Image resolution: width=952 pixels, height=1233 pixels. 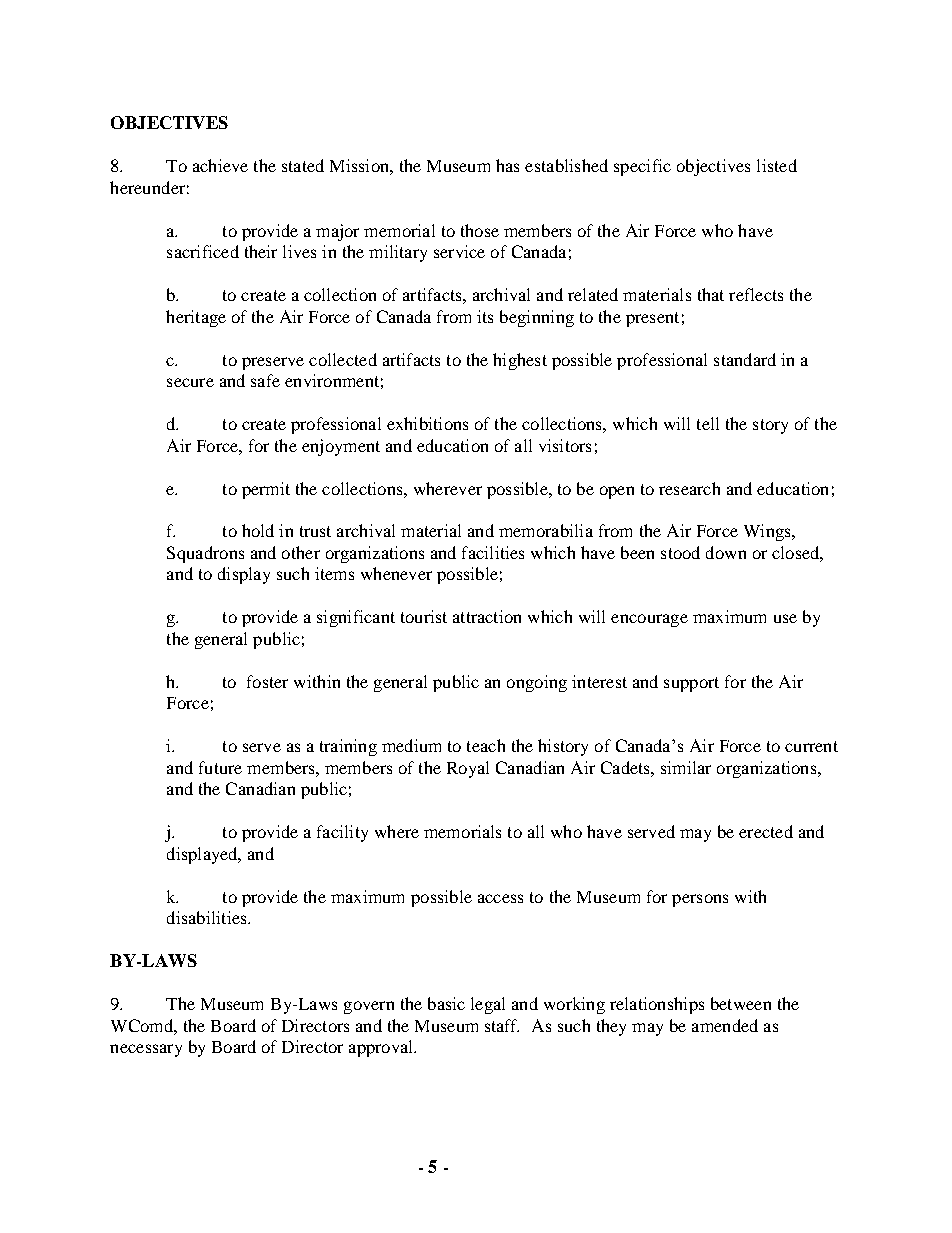 What do you see at coordinates (486, 745) in the image?
I see `teach` at bounding box center [486, 745].
